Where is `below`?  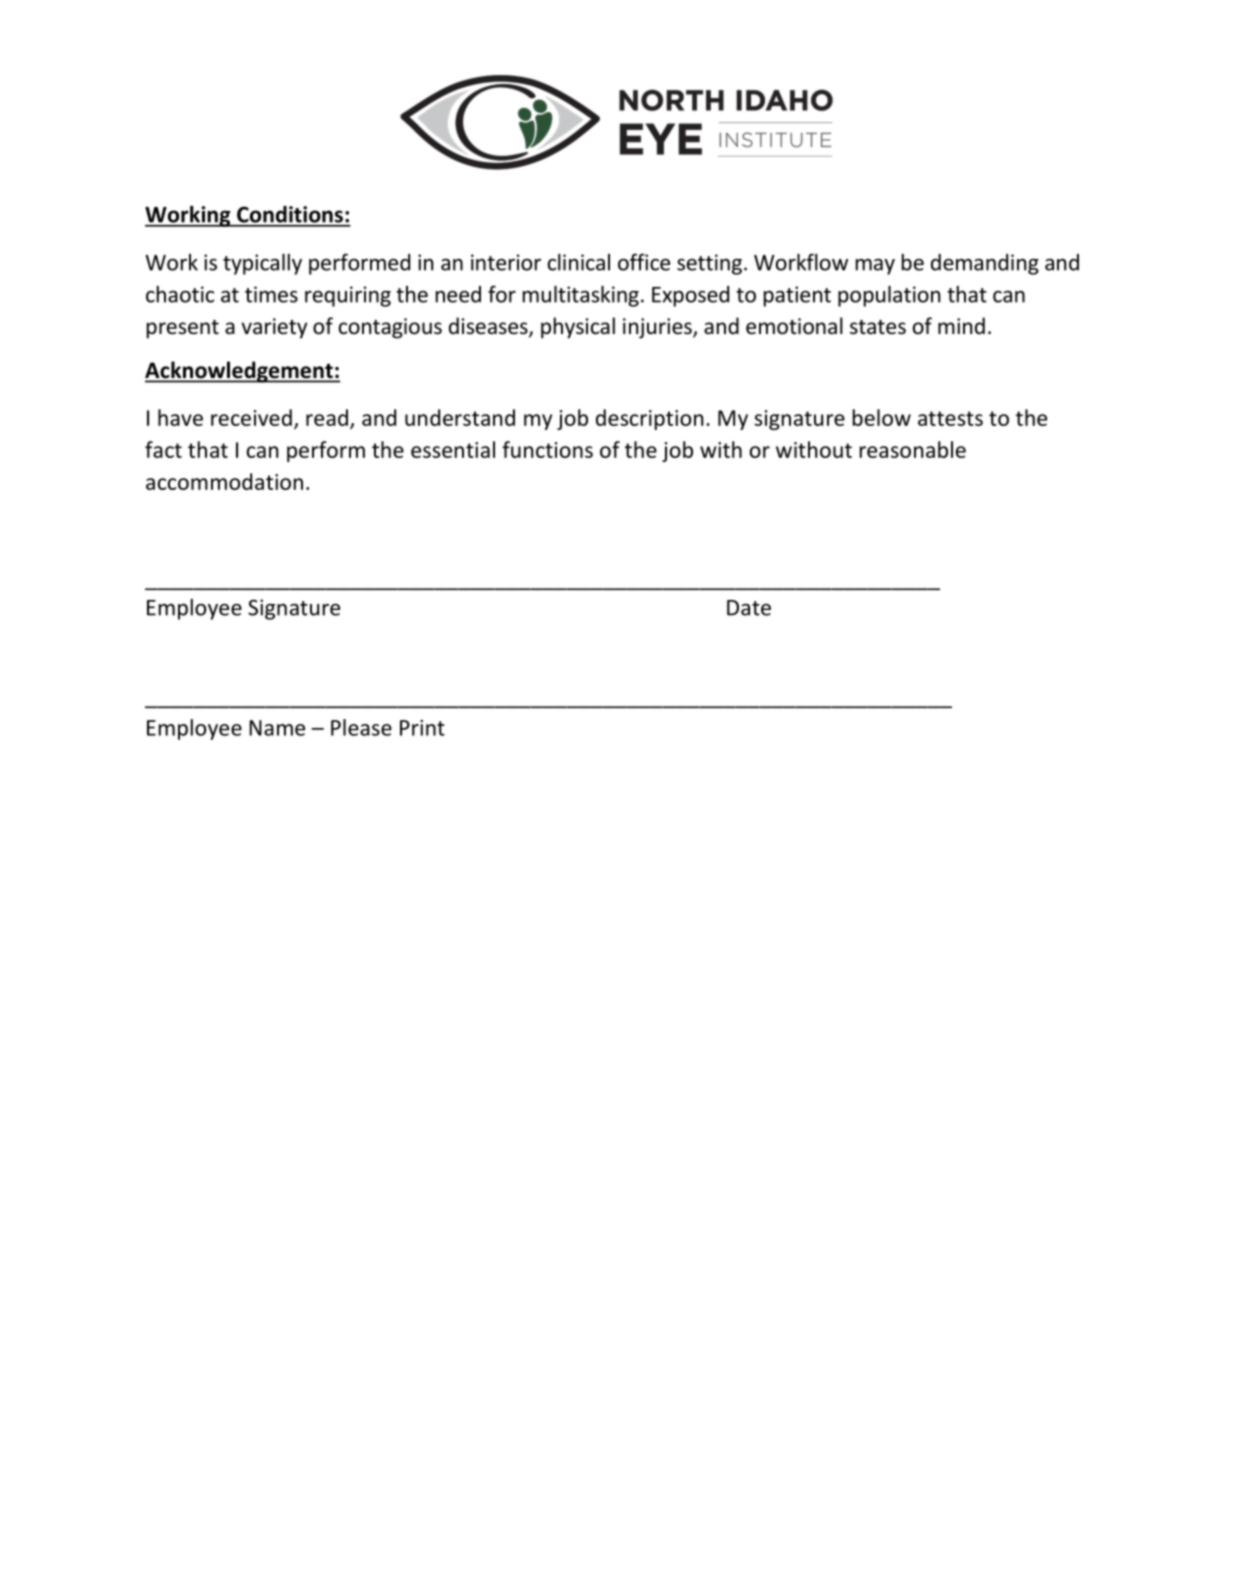
below is located at coordinates (882, 417).
